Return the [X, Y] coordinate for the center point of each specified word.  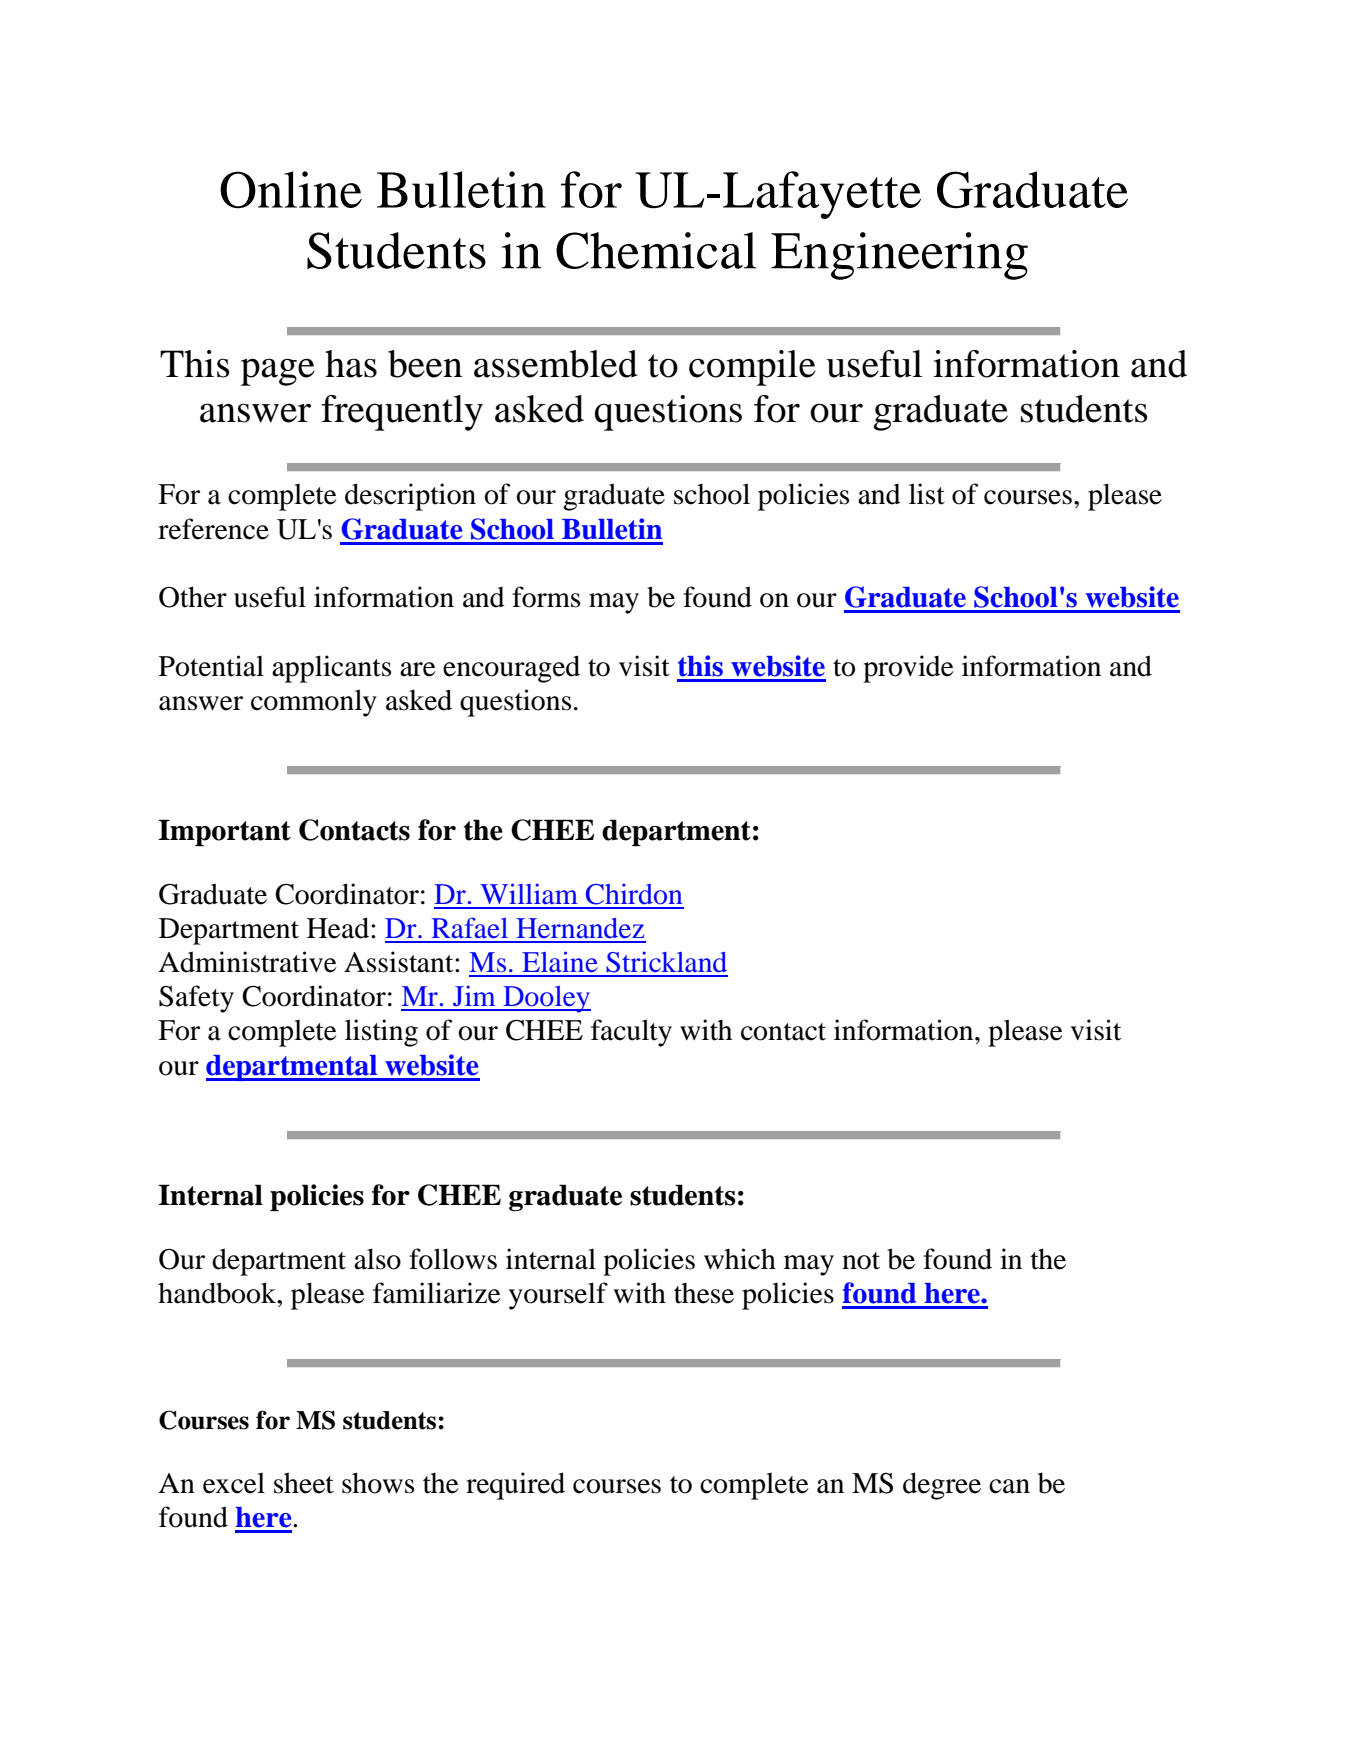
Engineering [899, 256]
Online [291, 190]
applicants [331, 669]
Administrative [247, 962]
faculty [631, 1033]
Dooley [546, 999]
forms [546, 597]
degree [942, 1486]
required [515, 1486]
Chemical [656, 250]
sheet [304, 1483]
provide [908, 669]
